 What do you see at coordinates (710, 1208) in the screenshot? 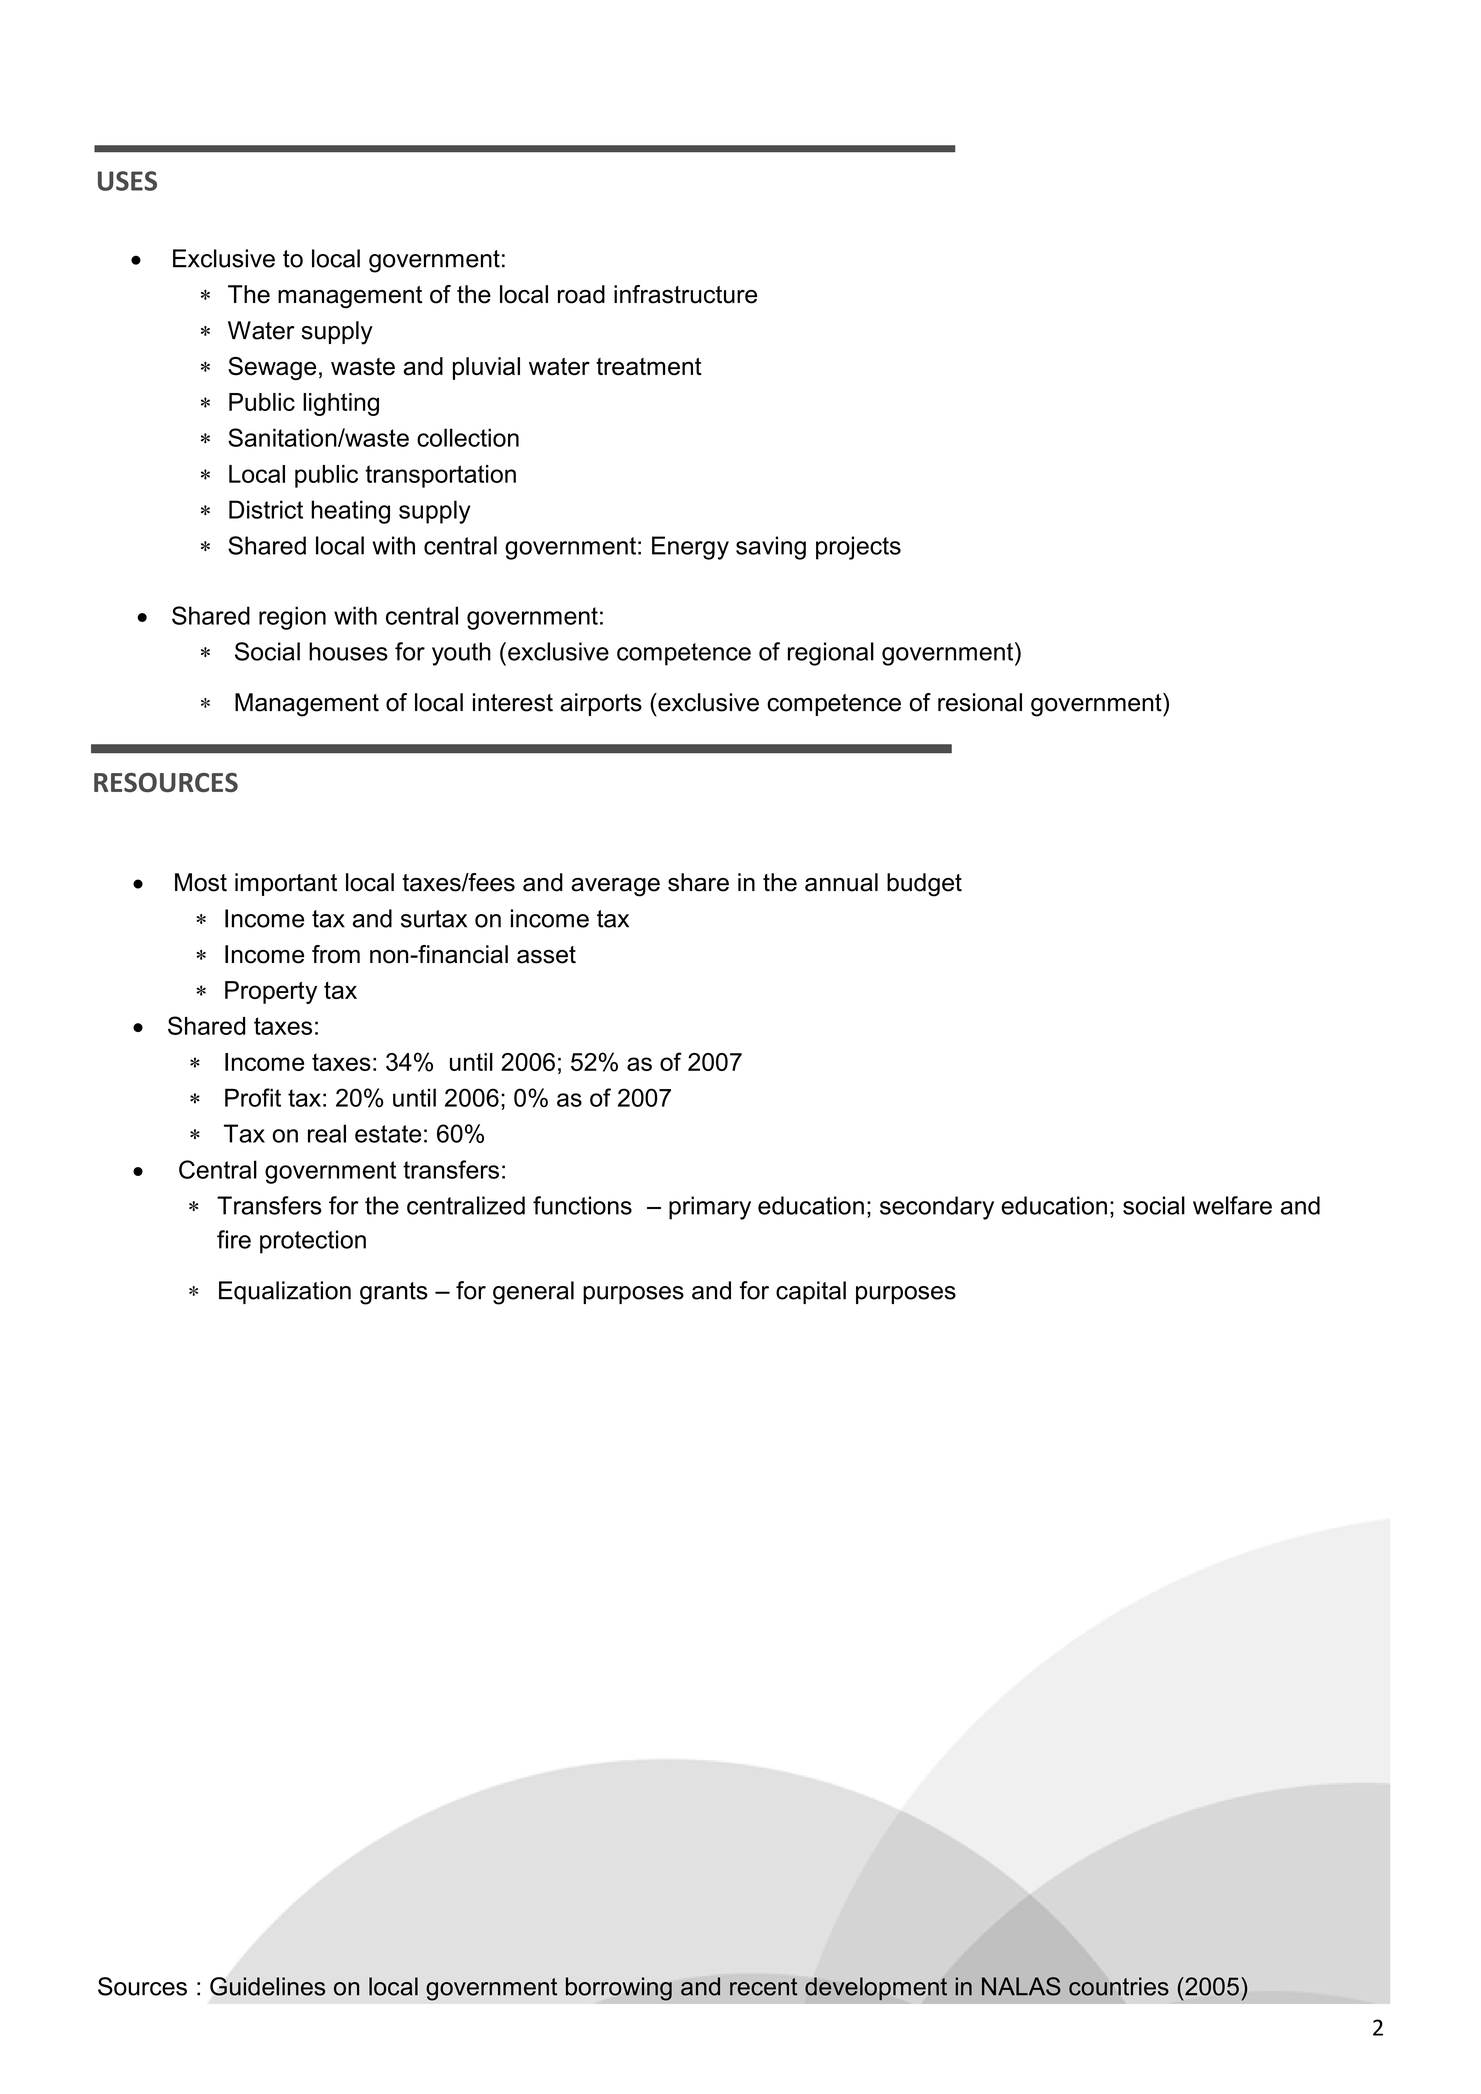
I see `primary` at bounding box center [710, 1208].
